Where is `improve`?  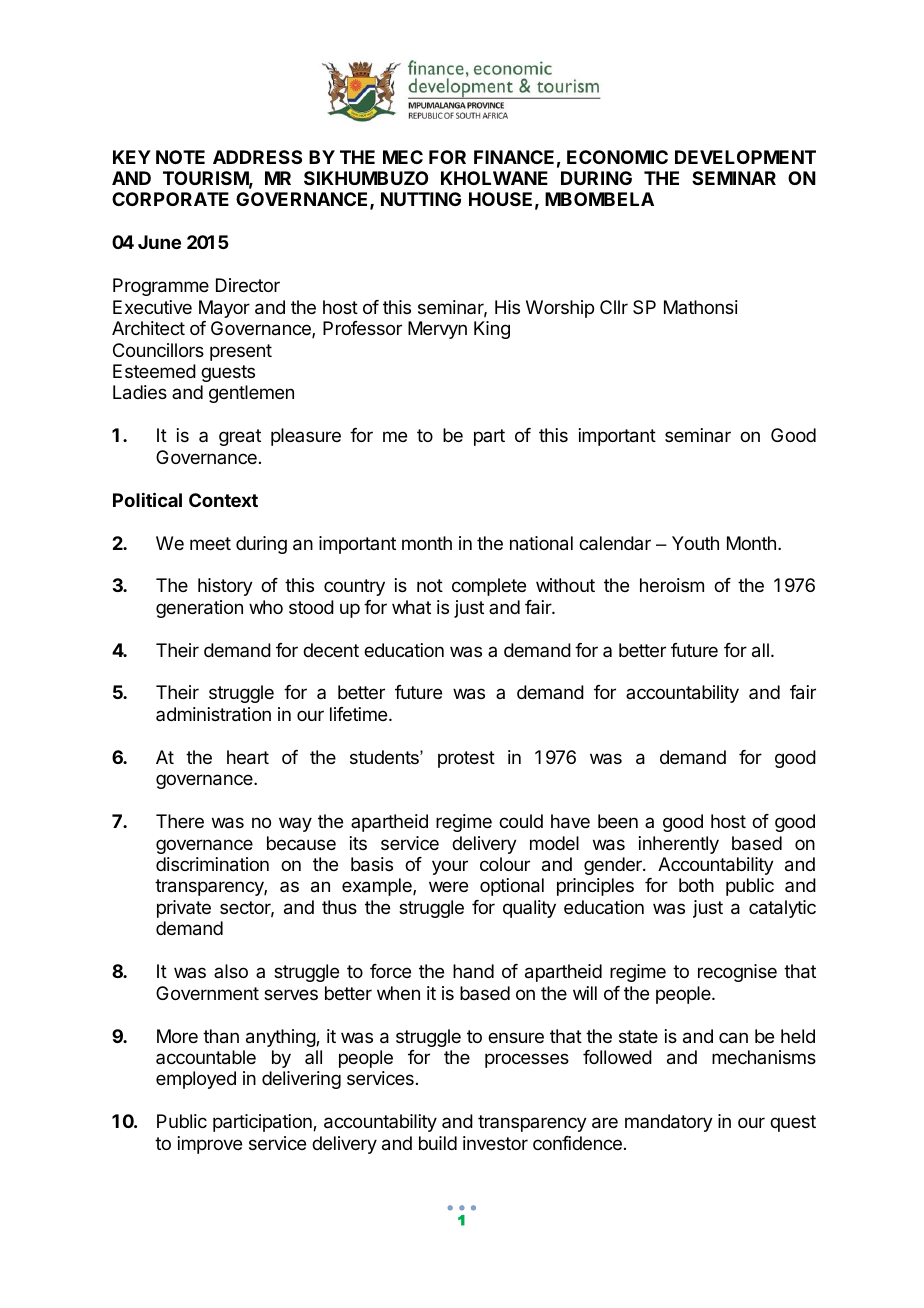 improve is located at coordinates (210, 1145).
